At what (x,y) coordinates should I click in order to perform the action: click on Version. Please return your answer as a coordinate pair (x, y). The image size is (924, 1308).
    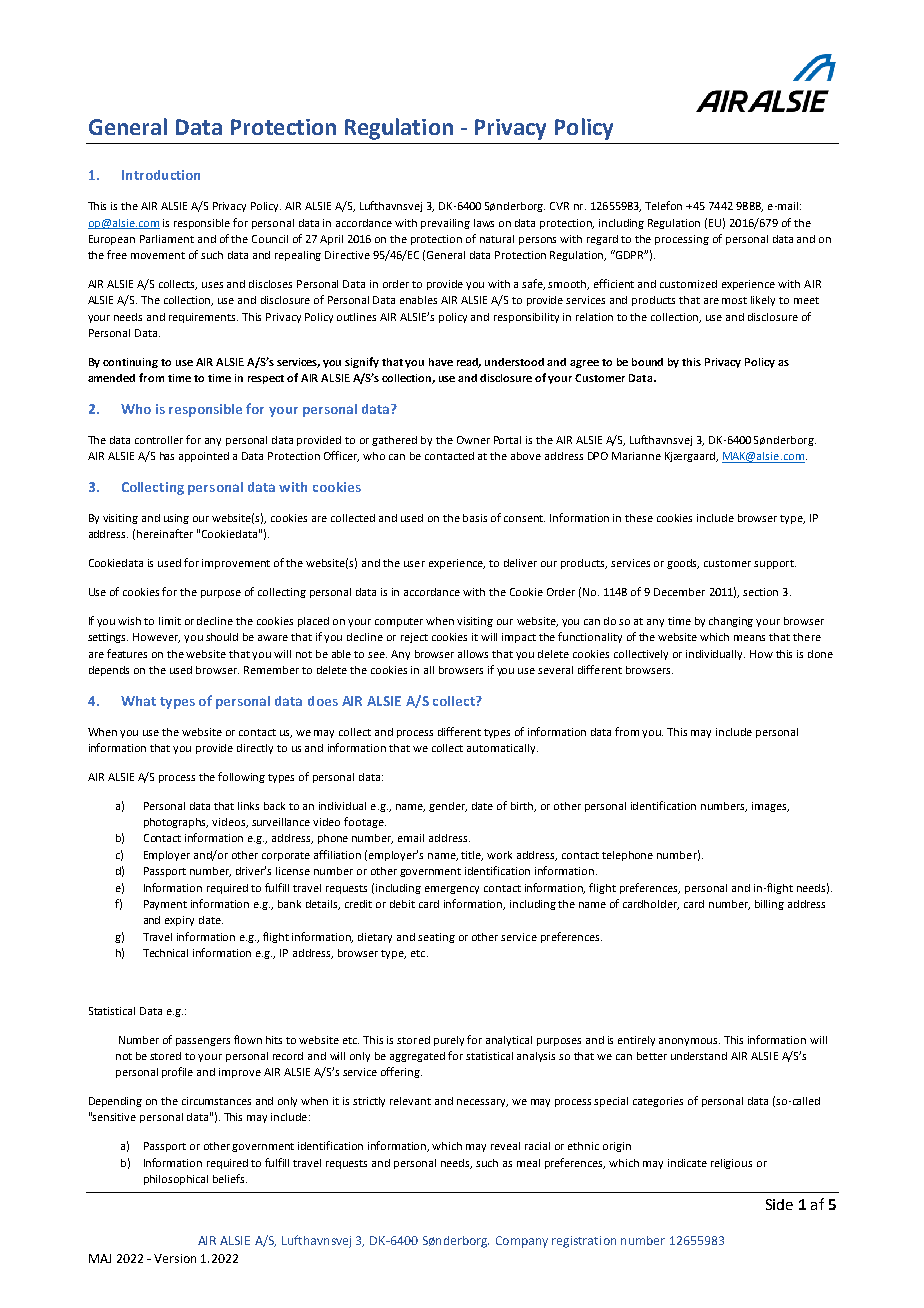
    Looking at the image, I should click on (175, 1258).
